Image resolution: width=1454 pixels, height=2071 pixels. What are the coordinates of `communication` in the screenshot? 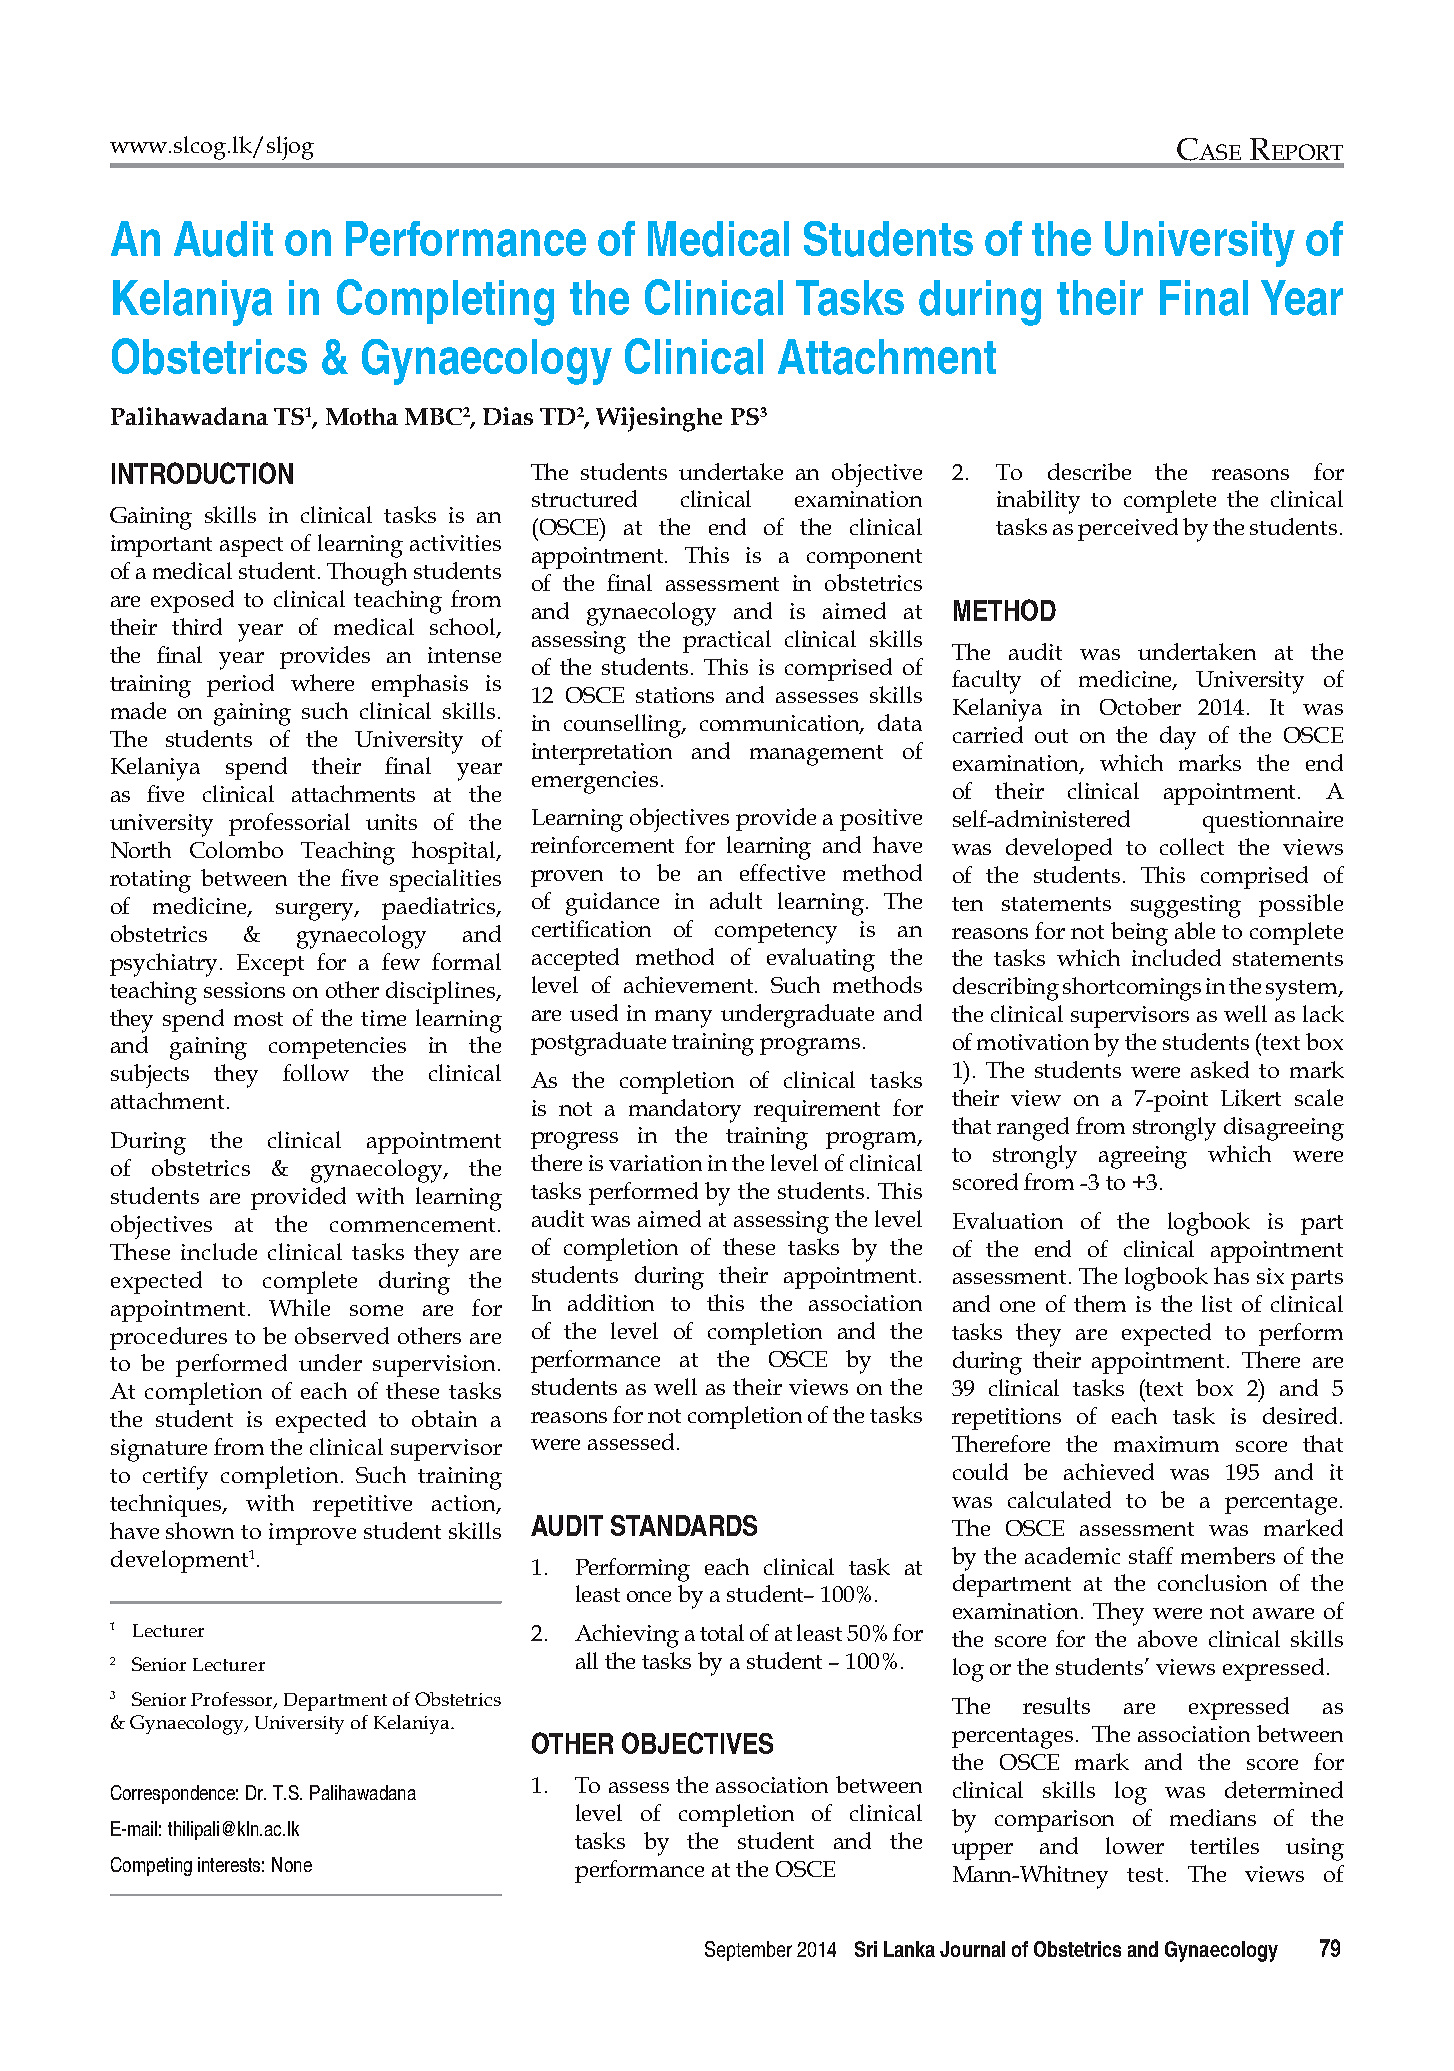 It's located at (781, 724).
